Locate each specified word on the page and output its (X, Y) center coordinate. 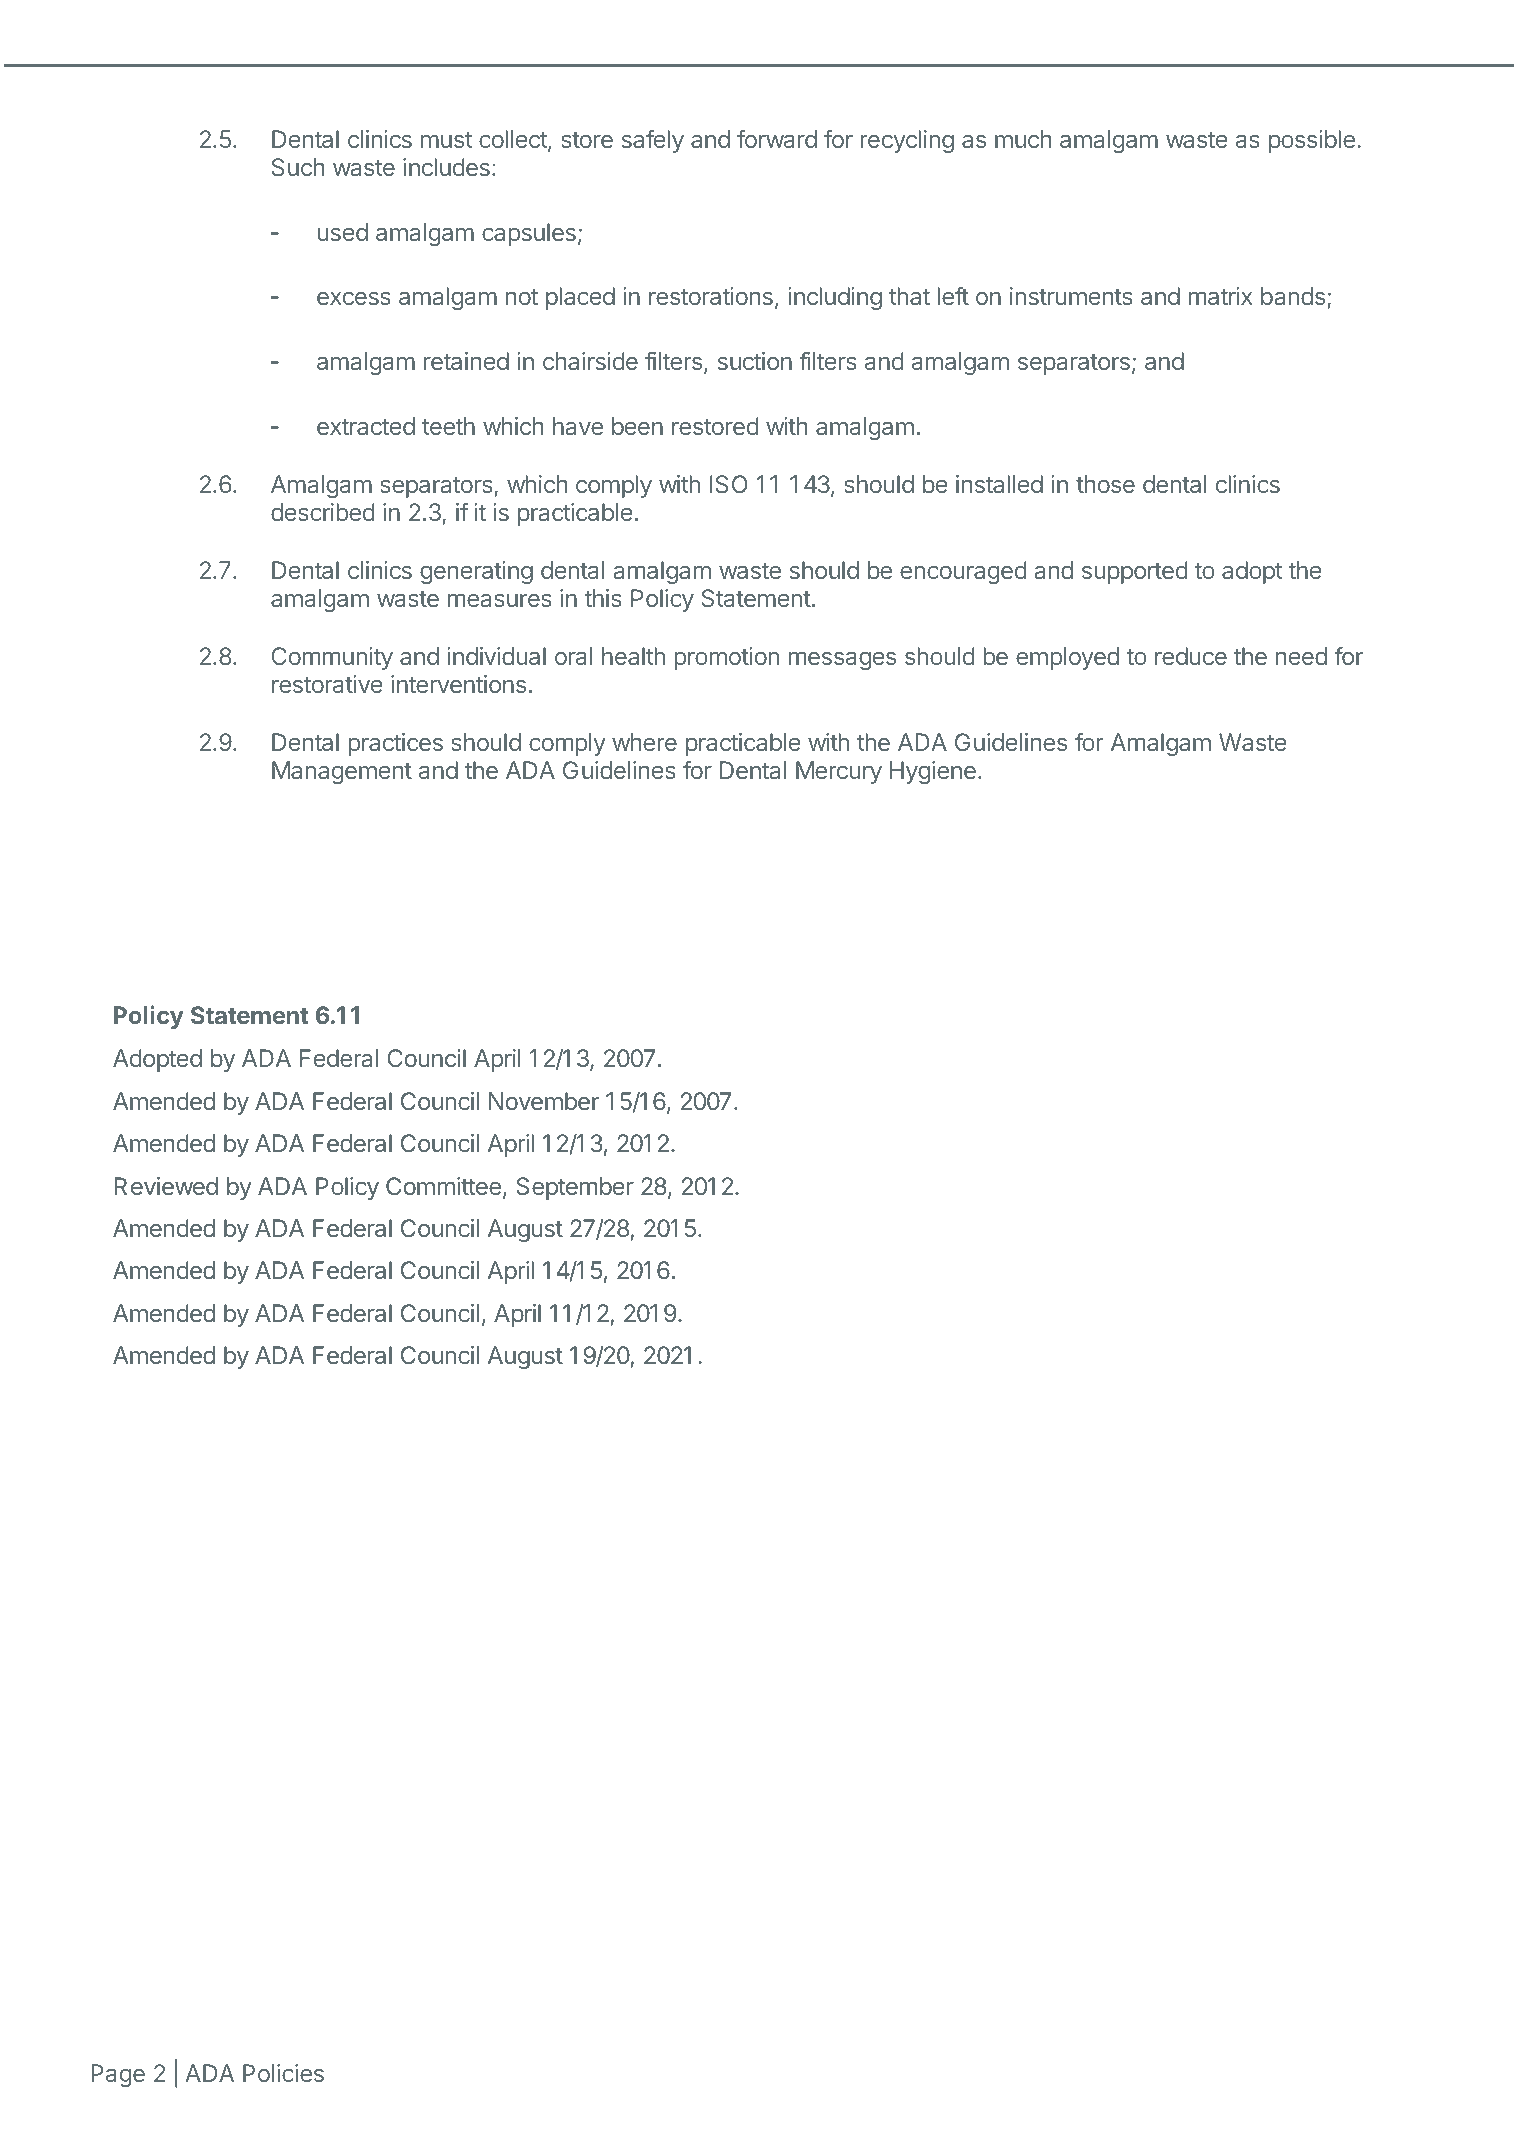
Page (118, 2075)
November (544, 1101)
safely (653, 141)
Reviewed (166, 1186)
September (575, 1188)
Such (298, 167)
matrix (1220, 296)
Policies (283, 2073)
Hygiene (933, 772)
